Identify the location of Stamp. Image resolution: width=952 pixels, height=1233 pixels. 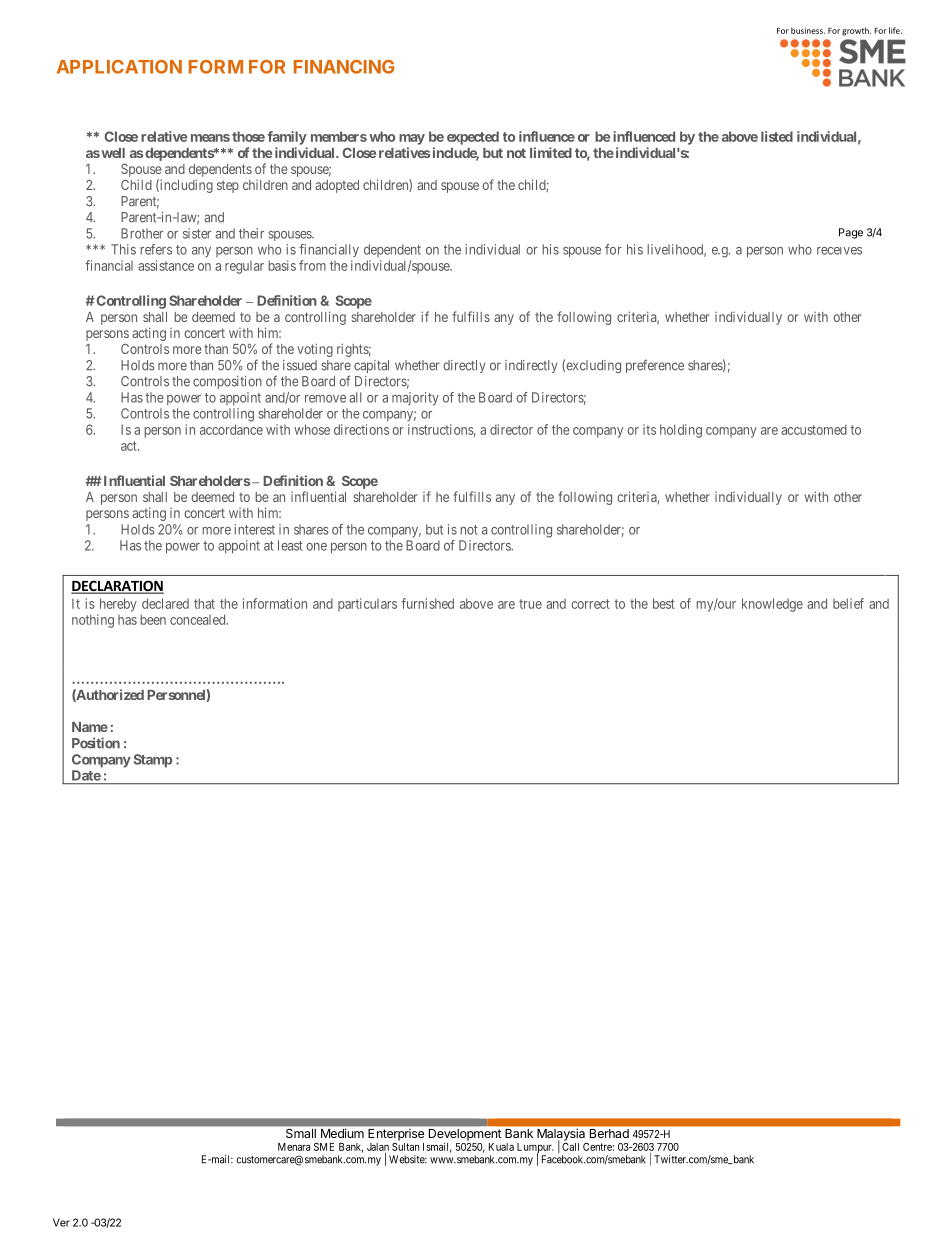
(153, 761).
